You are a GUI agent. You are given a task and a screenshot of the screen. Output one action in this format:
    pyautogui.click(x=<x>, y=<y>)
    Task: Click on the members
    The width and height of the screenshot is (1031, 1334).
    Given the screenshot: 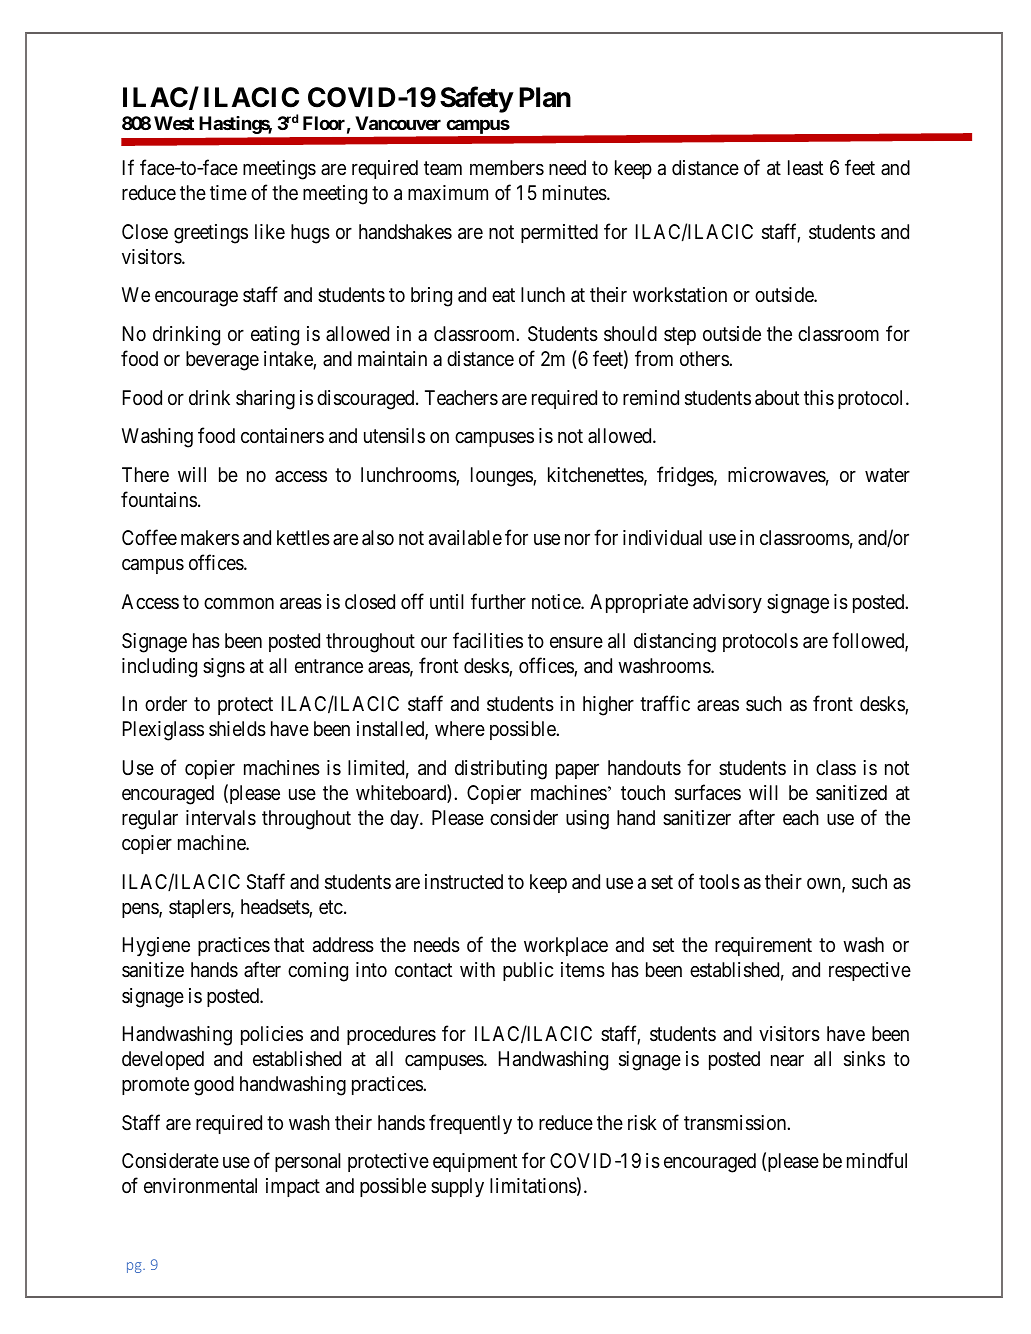 What is the action you would take?
    pyautogui.click(x=507, y=168)
